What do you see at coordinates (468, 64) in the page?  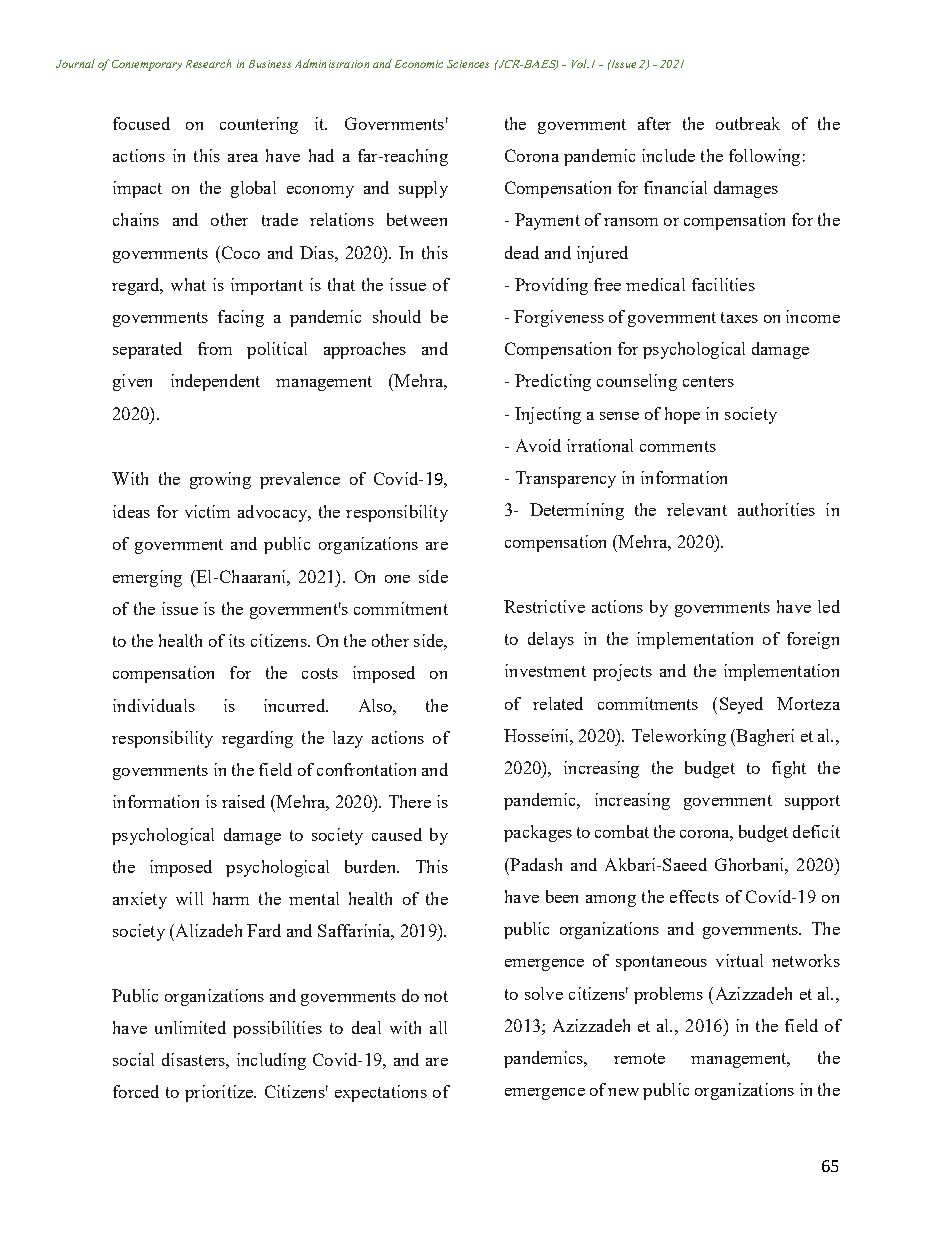 I see `Sciences` at bounding box center [468, 64].
